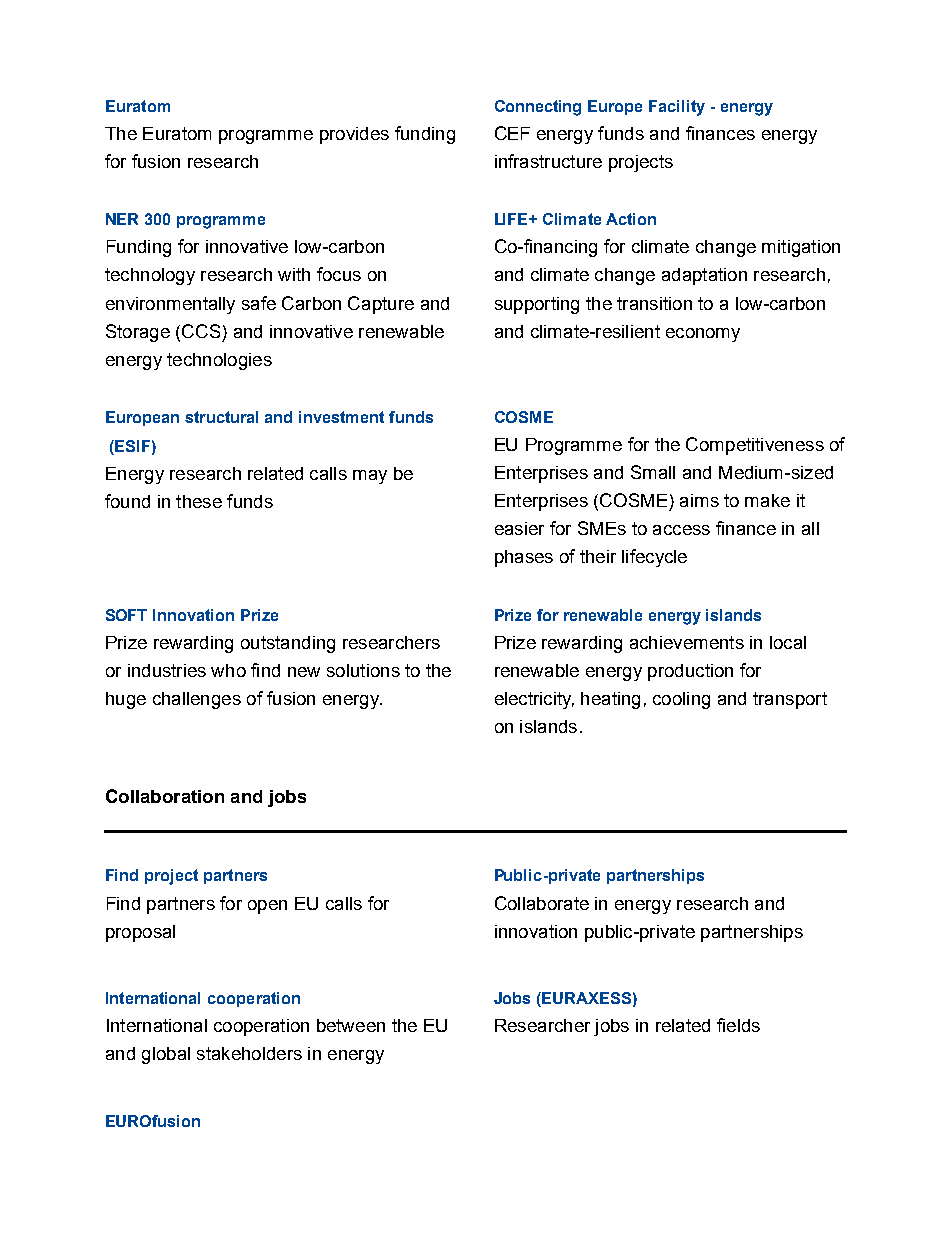 The width and height of the screenshot is (952, 1233). What do you see at coordinates (738, 1025) in the screenshot?
I see `fields` at bounding box center [738, 1025].
